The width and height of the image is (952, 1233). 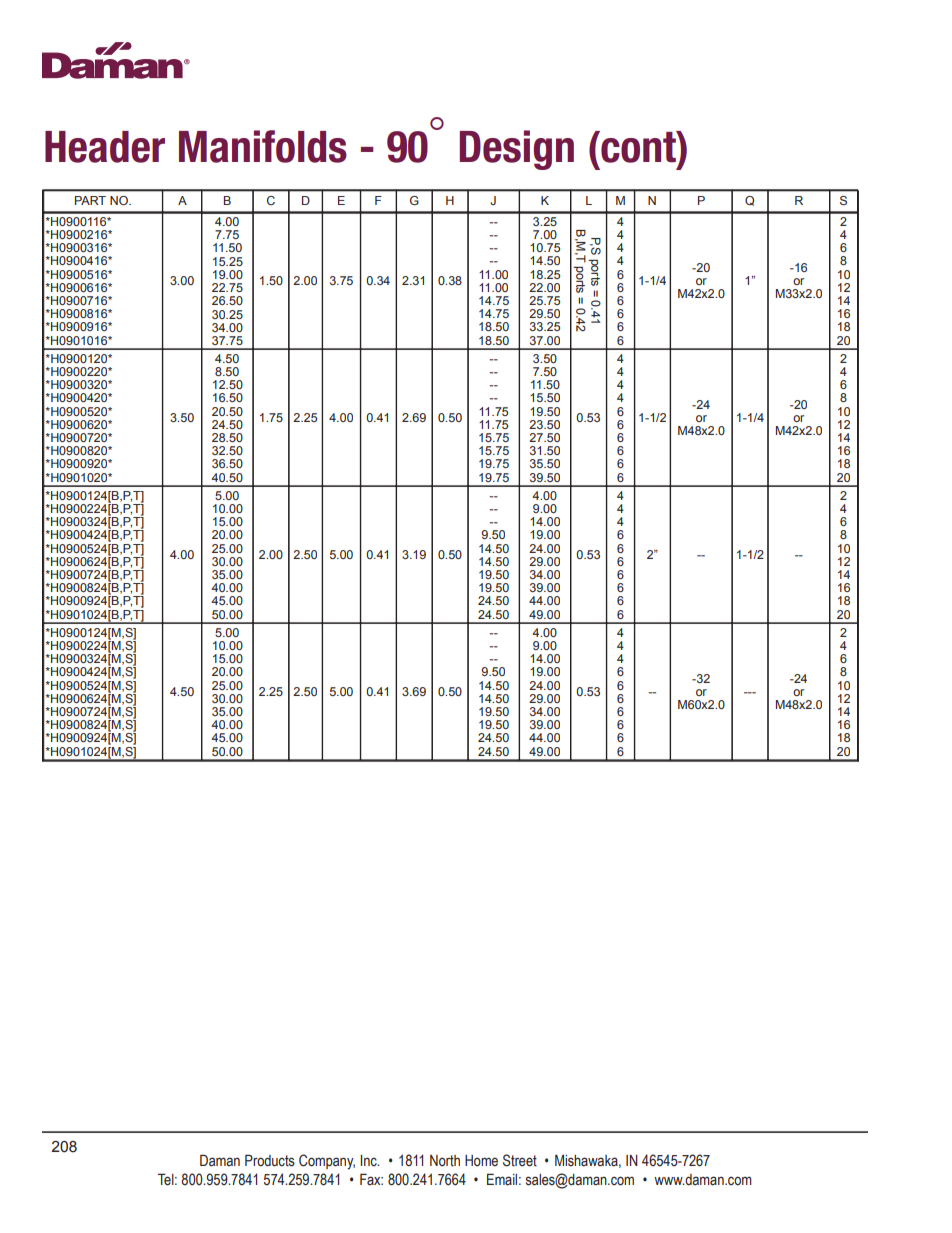 What do you see at coordinates (327, 1162) in the image?
I see `Company` at bounding box center [327, 1162].
